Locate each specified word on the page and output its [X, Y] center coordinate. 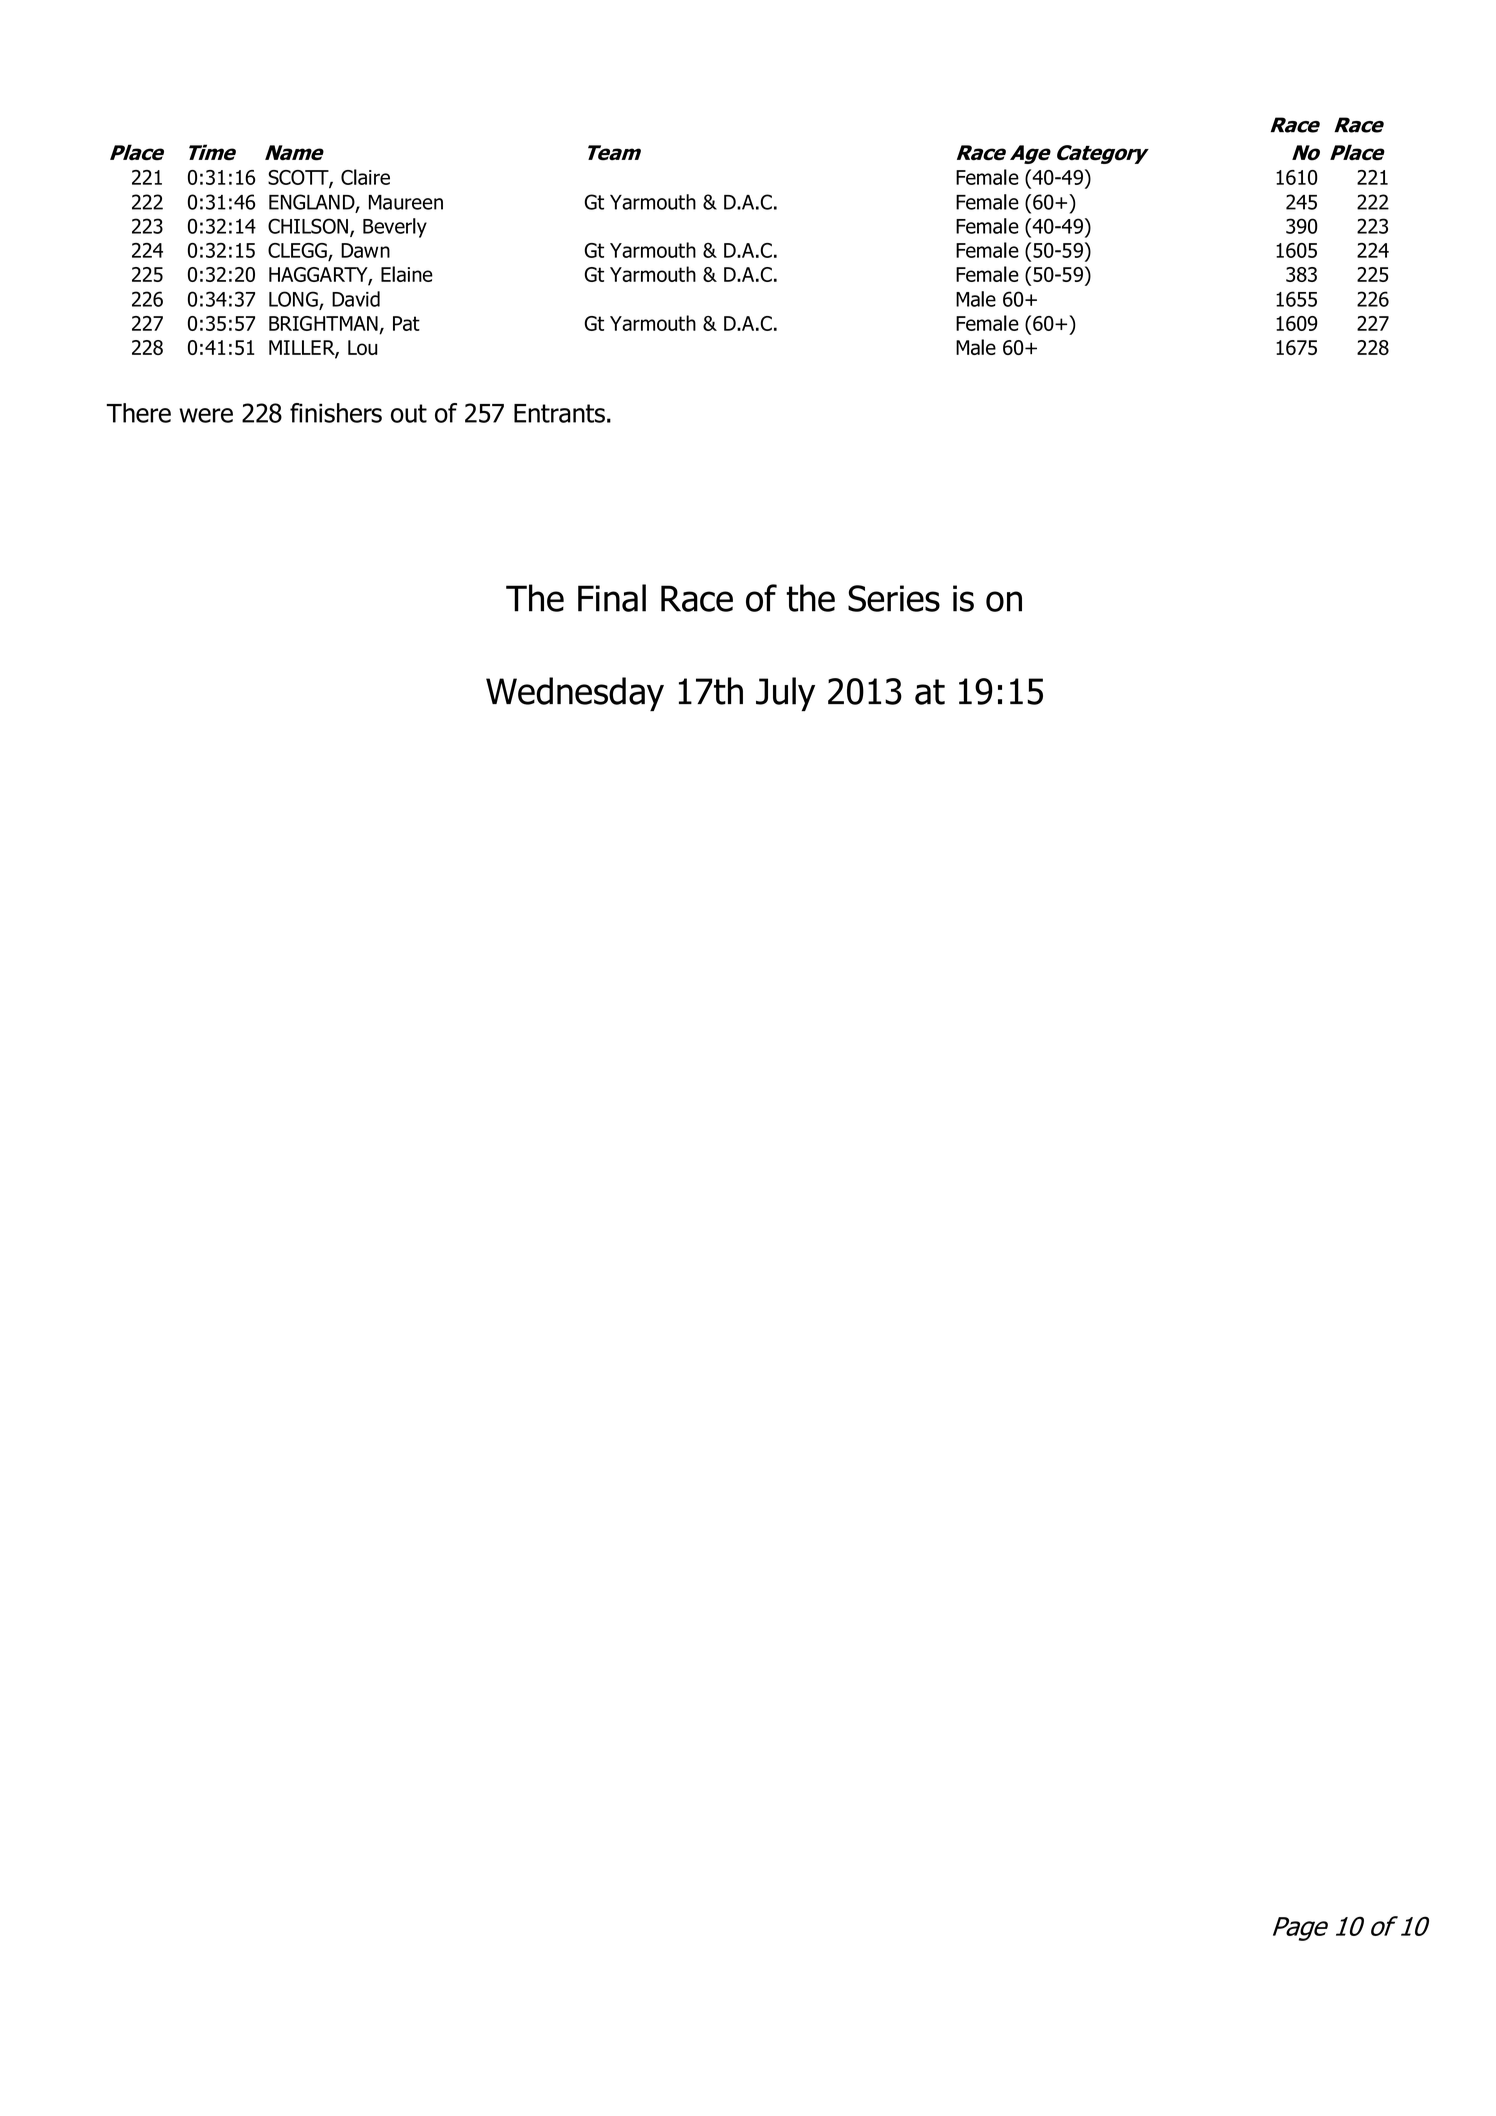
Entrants [559, 413]
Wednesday [575, 694]
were [206, 415]
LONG [294, 300]
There [138, 413]
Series [894, 598]
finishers [336, 413]
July [785, 694]
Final [612, 598]
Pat [406, 323]
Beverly [395, 228]
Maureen [406, 202]
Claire [365, 177]
